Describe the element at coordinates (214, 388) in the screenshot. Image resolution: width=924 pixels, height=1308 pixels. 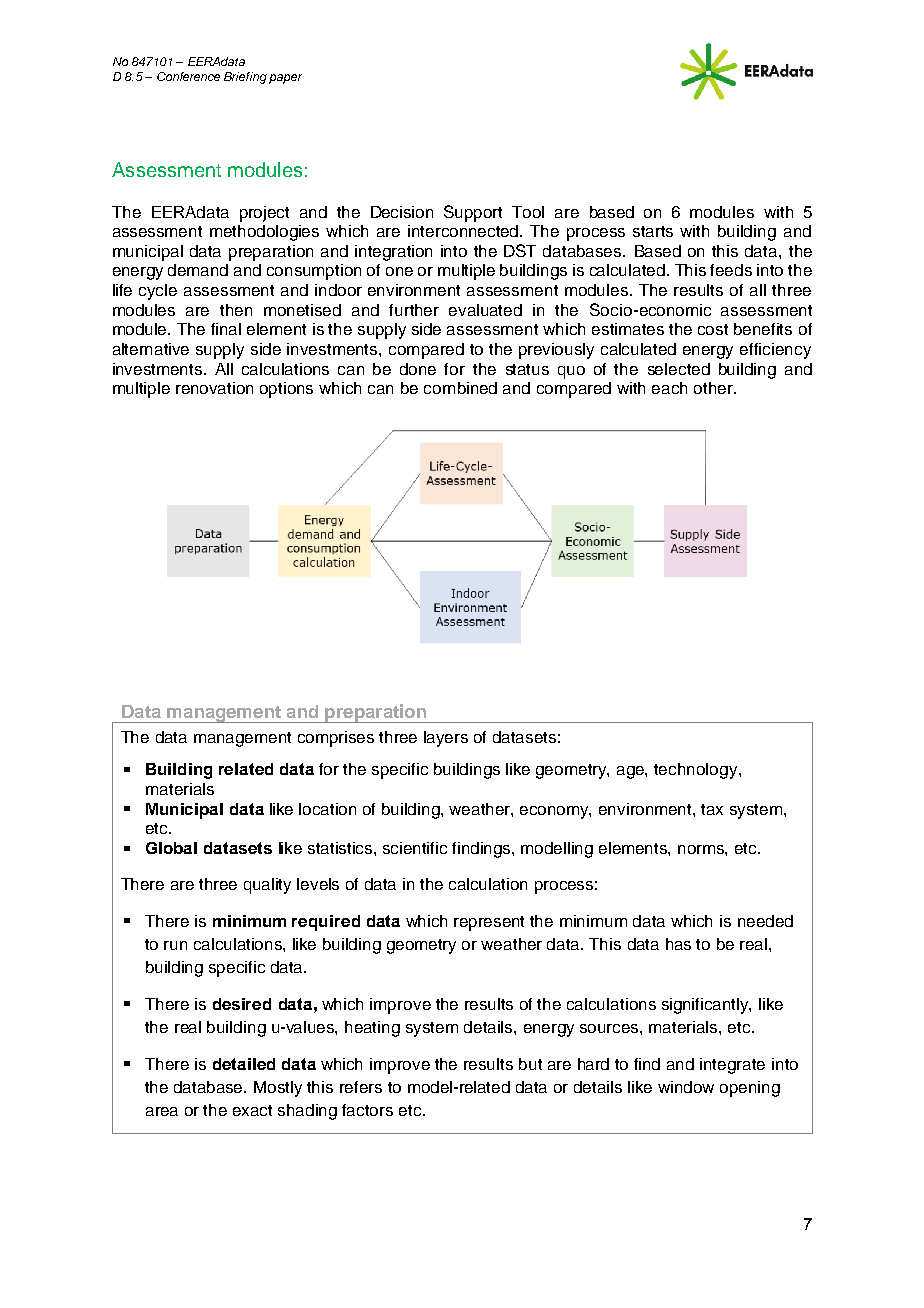
I see `renovation` at that location.
